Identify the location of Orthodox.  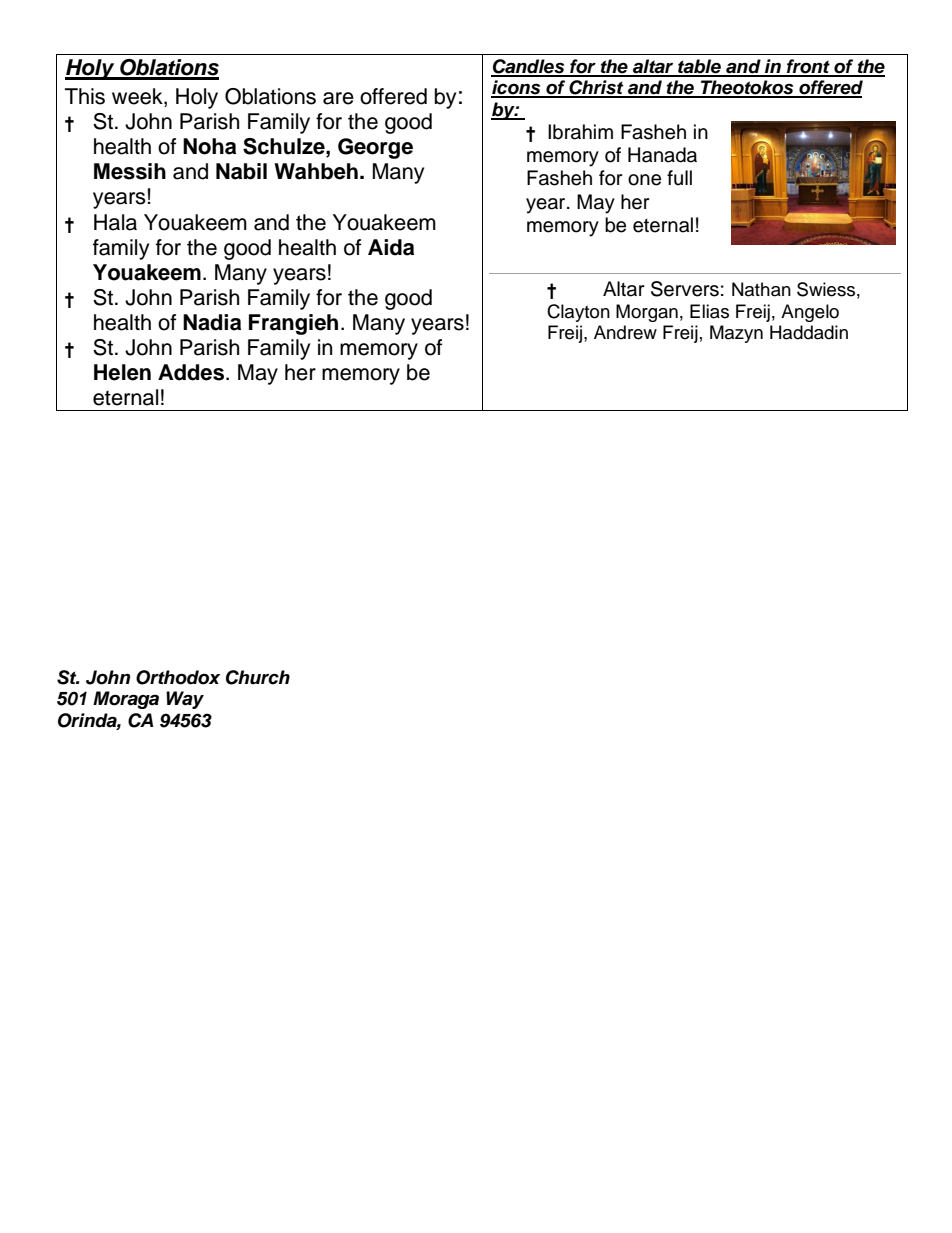
(178, 677).
